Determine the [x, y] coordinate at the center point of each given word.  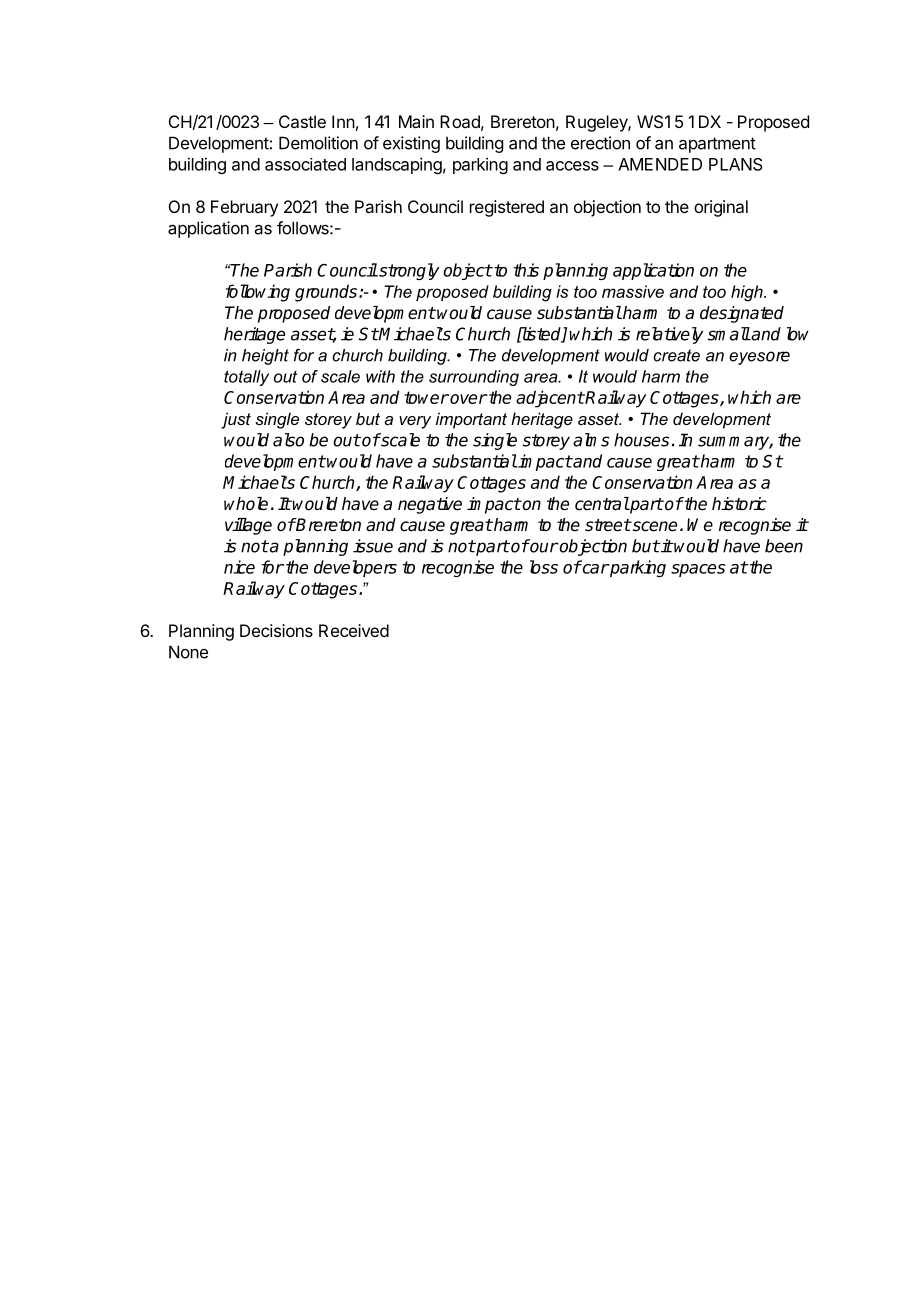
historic [739, 504]
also [288, 440]
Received [354, 630]
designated [742, 314]
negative [430, 505]
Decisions [276, 630]
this [526, 270]
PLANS [736, 164]
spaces [698, 570]
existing [411, 144]
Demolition [318, 143]
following [258, 293]
